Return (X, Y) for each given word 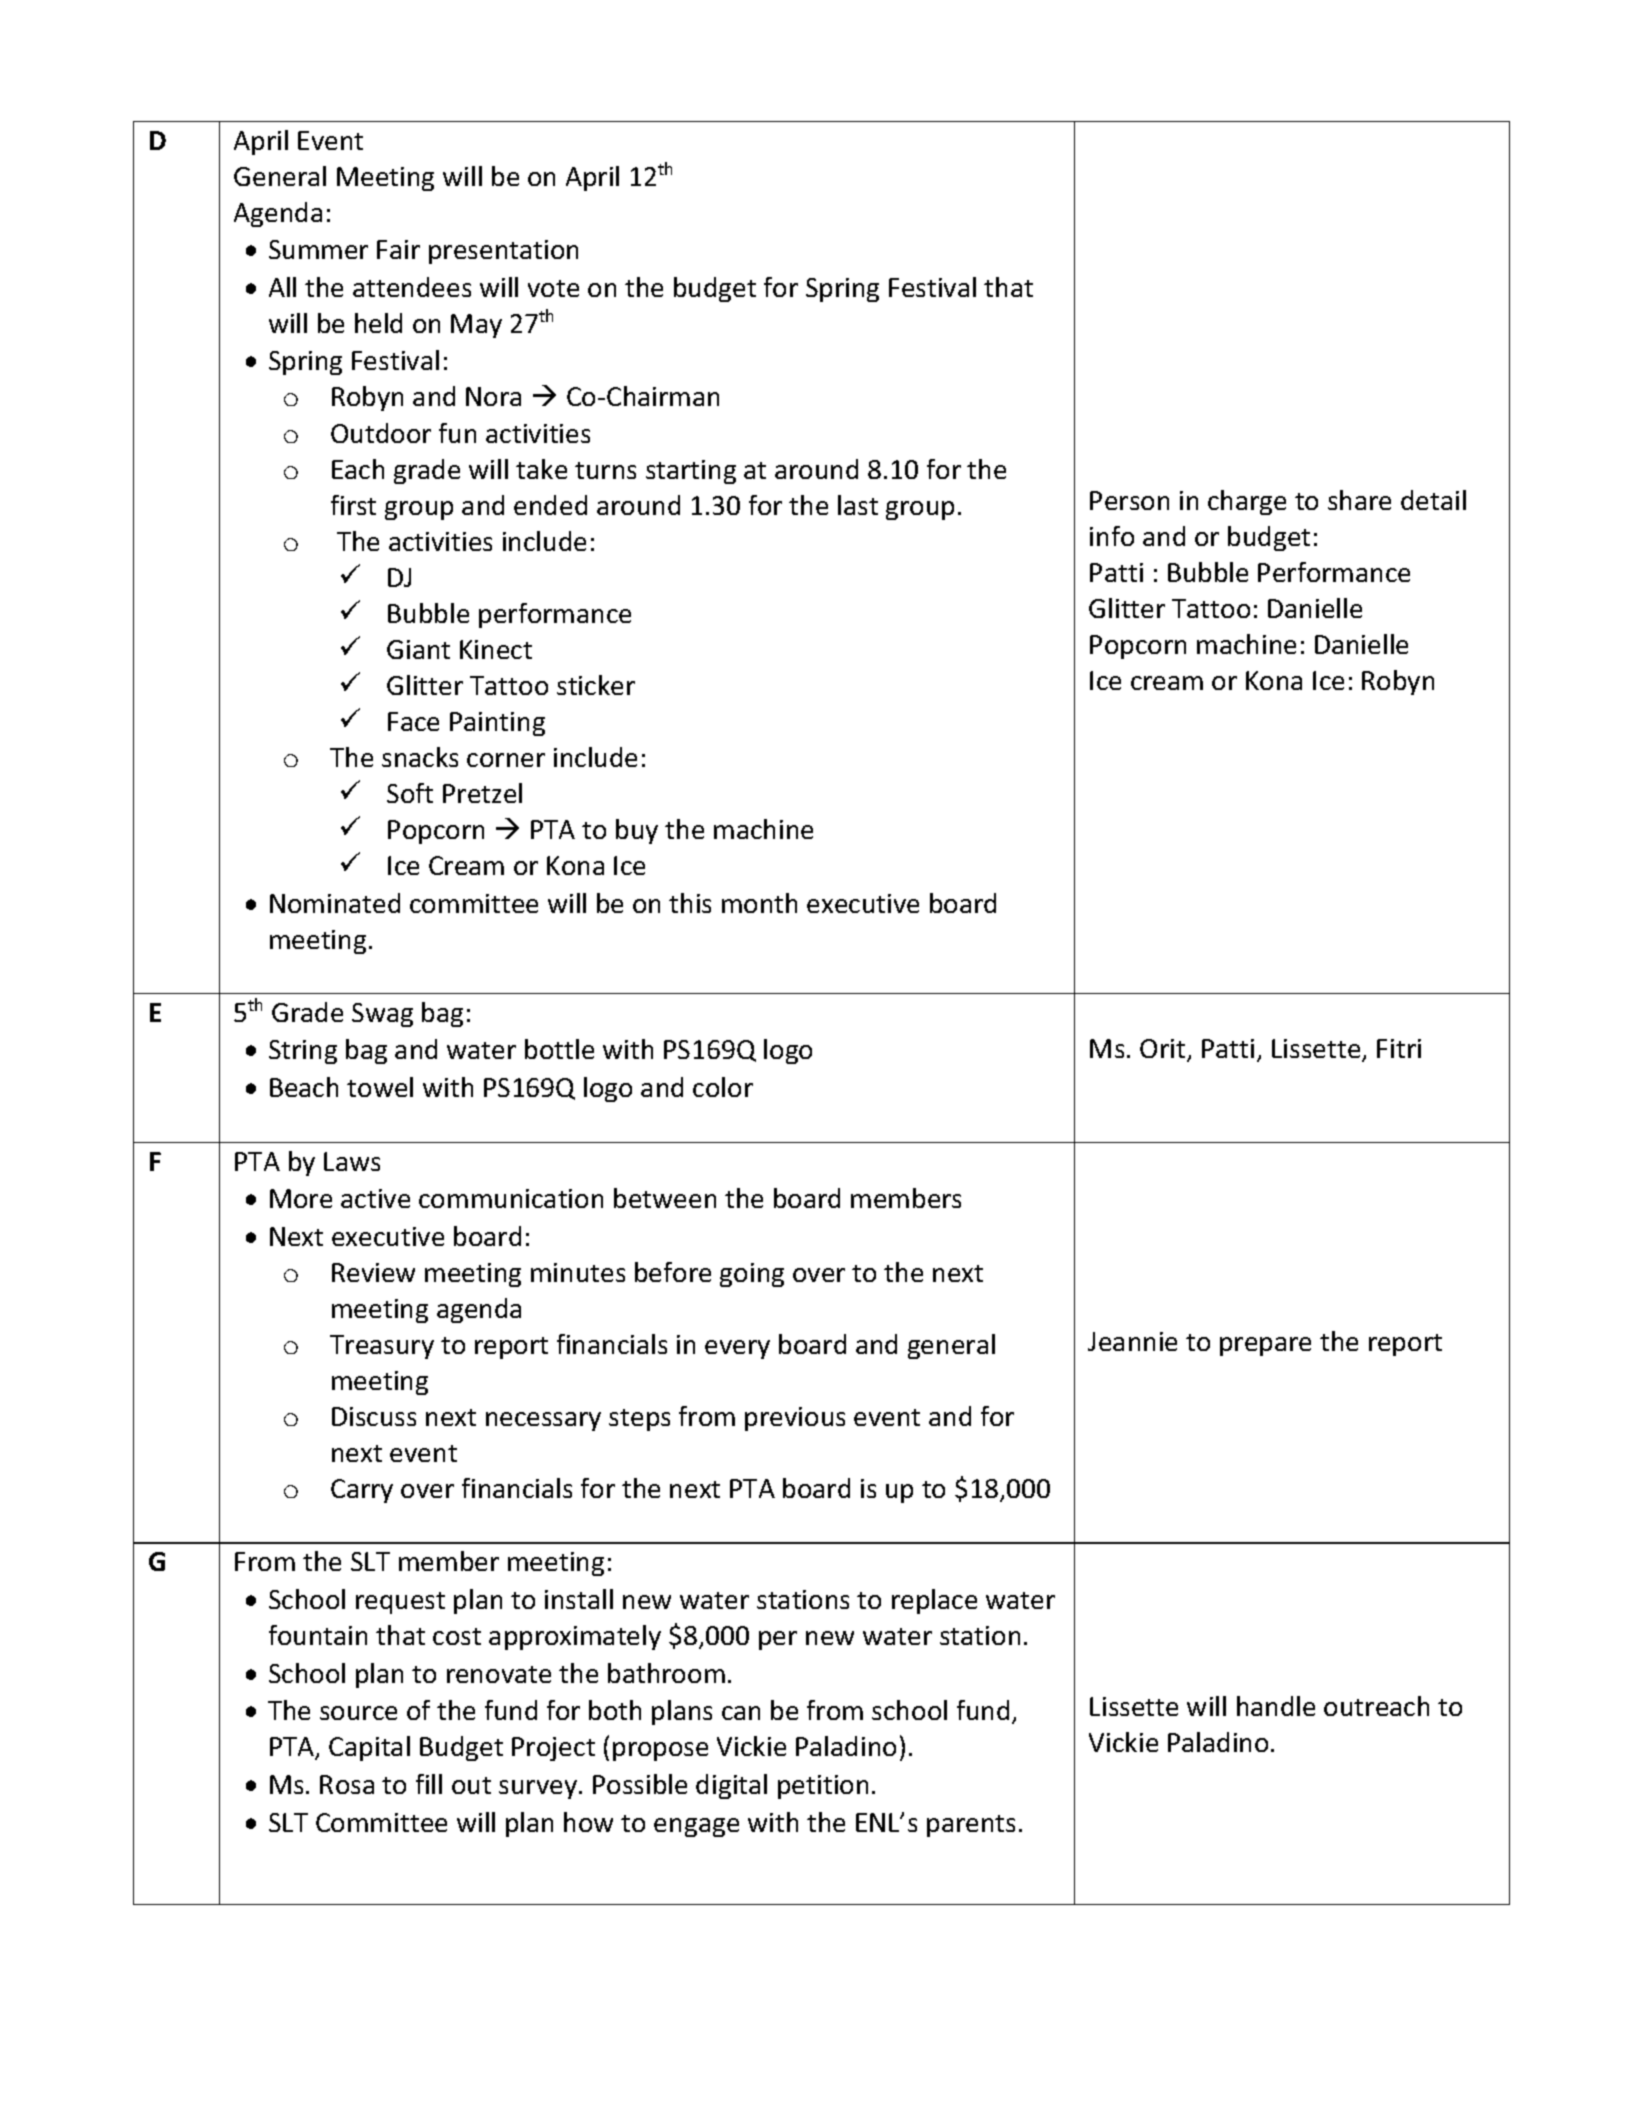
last (858, 505)
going (752, 1275)
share (1359, 500)
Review (373, 1272)
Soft (410, 793)
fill (429, 1784)
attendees (412, 287)
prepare (1265, 1346)
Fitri (1399, 1048)
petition (823, 1787)
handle (1276, 1706)
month (759, 903)
